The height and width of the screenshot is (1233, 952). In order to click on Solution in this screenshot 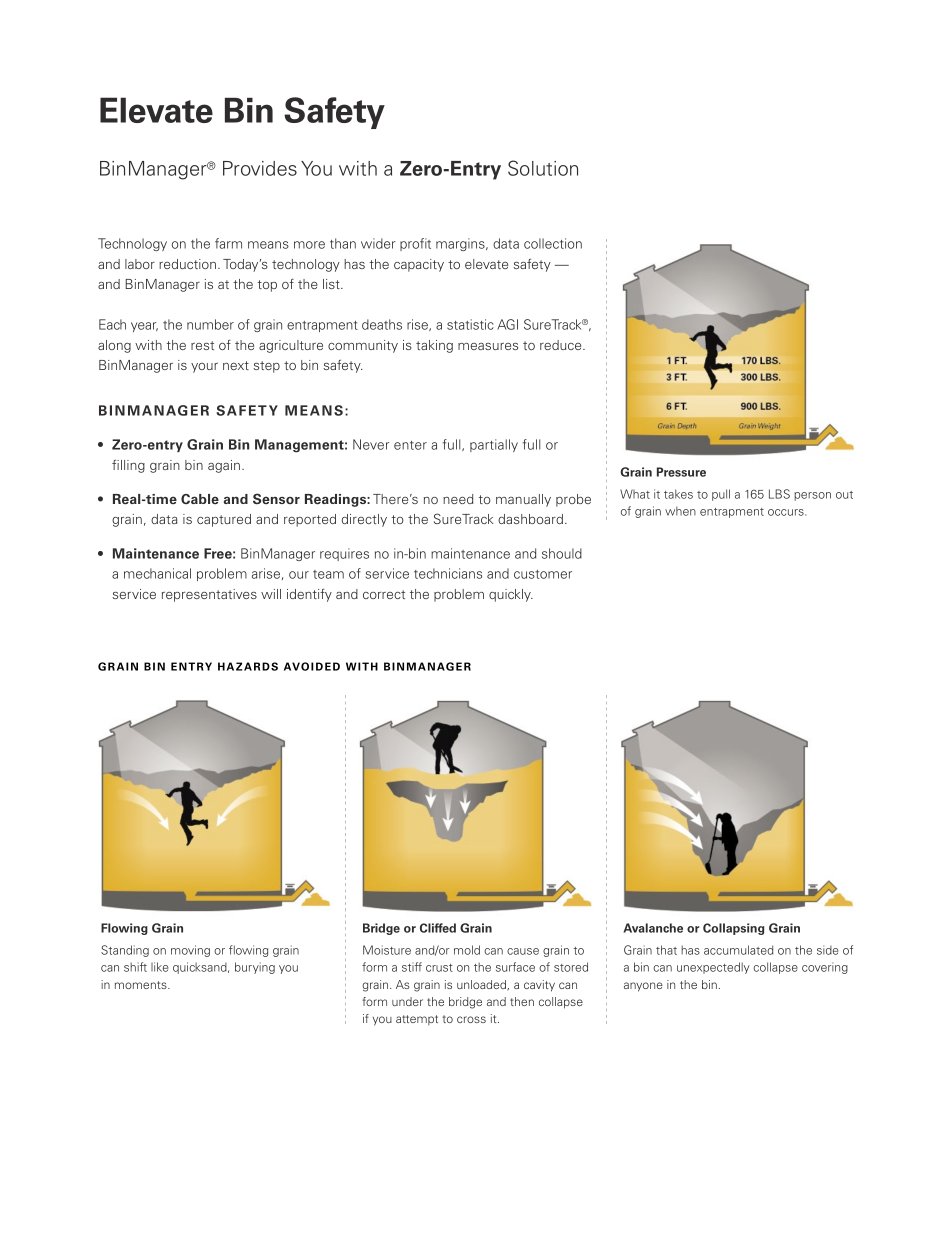, I will do `click(543, 168)`.
